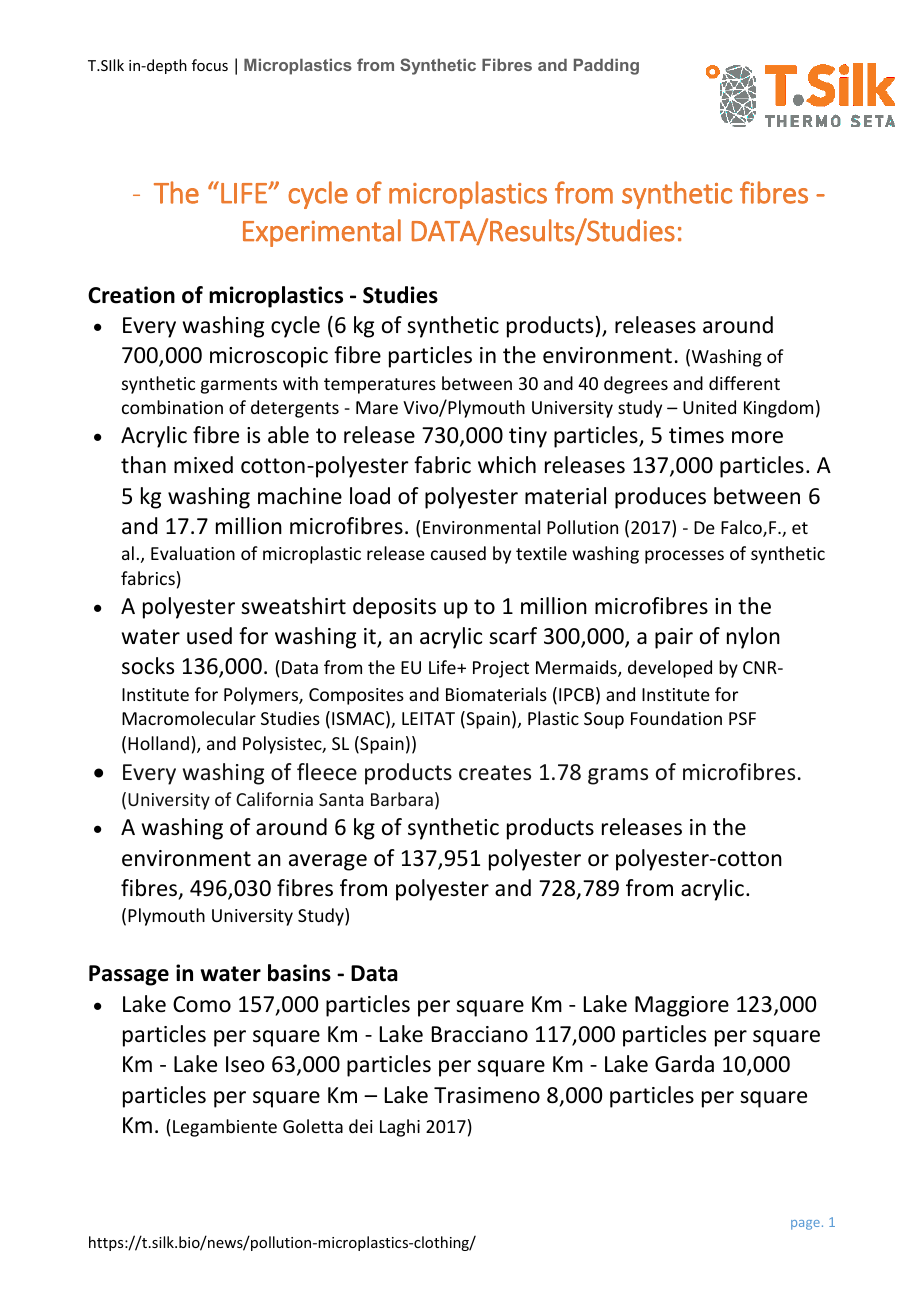 This screenshot has width=924, height=1308. What do you see at coordinates (361, 1126) in the screenshot?
I see `dei` at bounding box center [361, 1126].
